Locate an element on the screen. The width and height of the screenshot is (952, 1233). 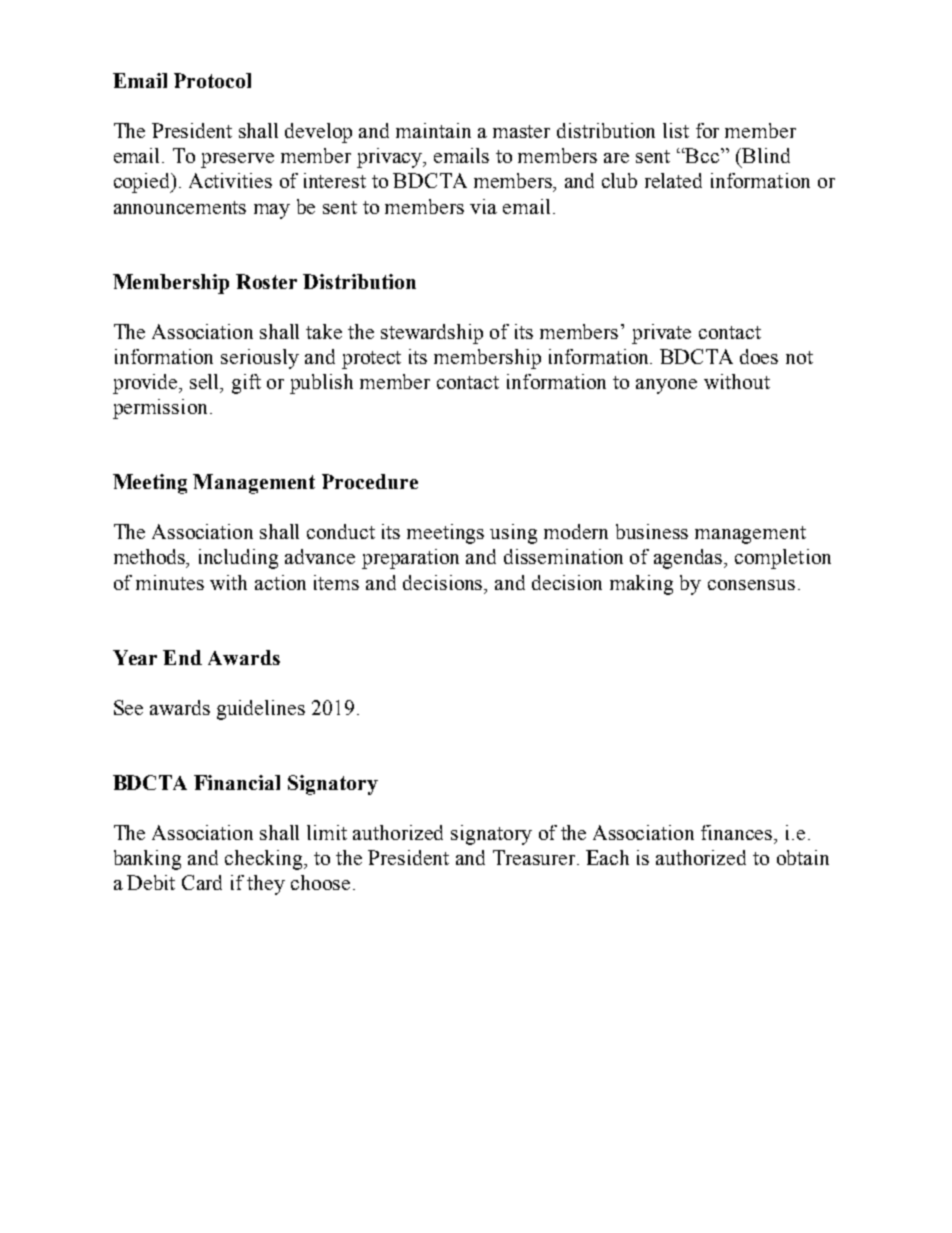
Protocol is located at coordinates (212, 80).
